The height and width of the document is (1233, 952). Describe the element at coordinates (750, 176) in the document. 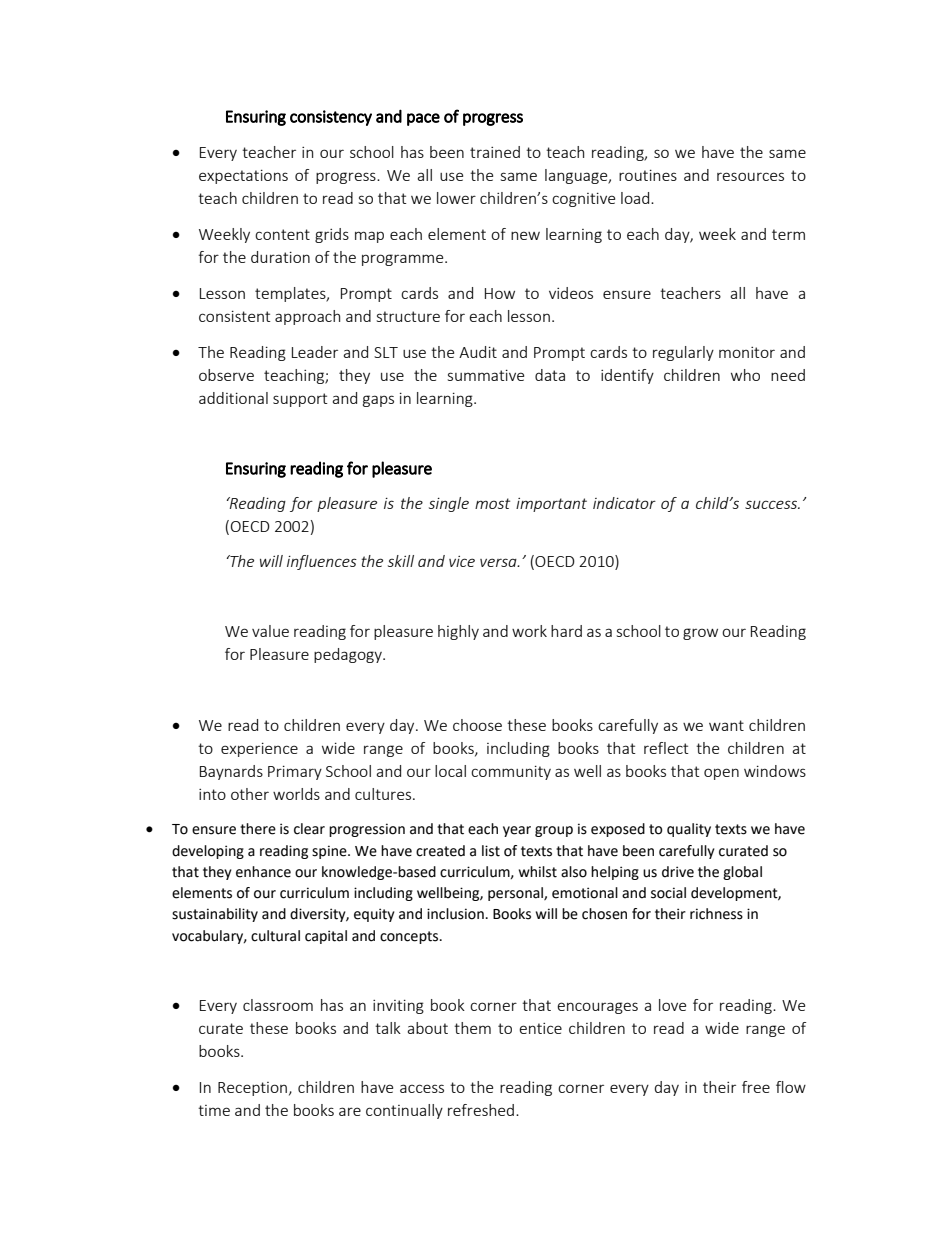

I see `resources` at that location.
